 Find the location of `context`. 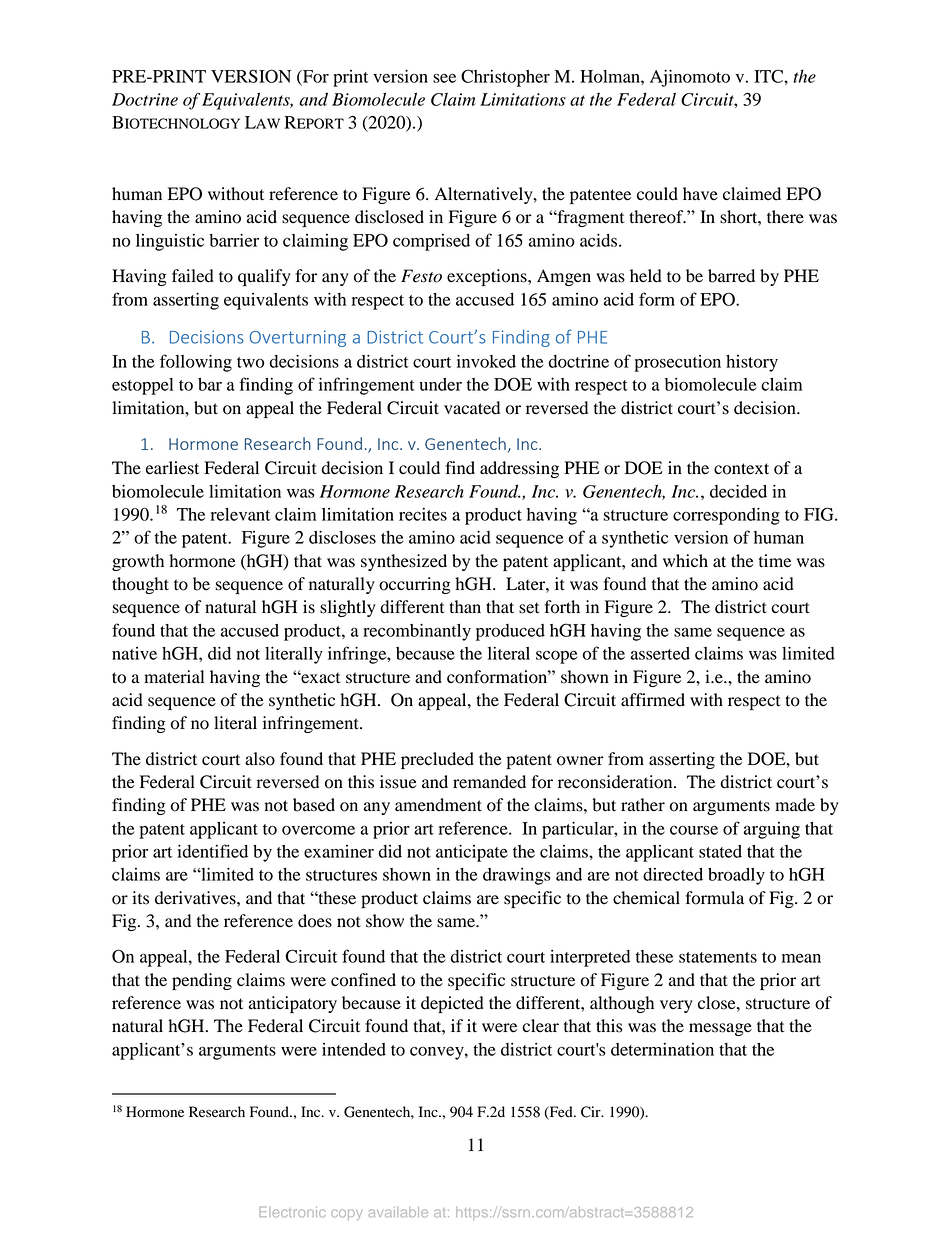

context is located at coordinates (741, 469).
